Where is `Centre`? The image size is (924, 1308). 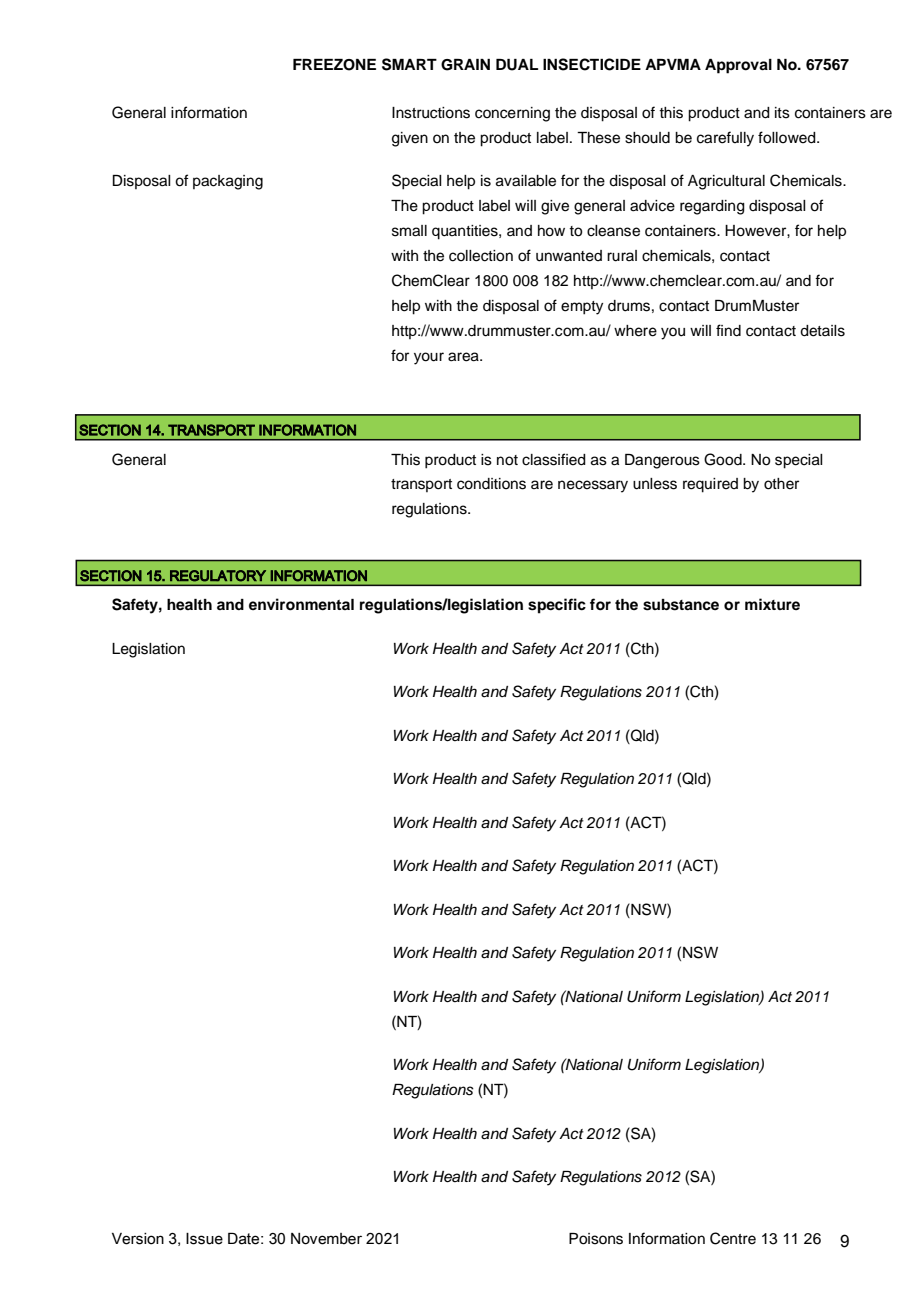
Centre is located at coordinates (733, 1238).
